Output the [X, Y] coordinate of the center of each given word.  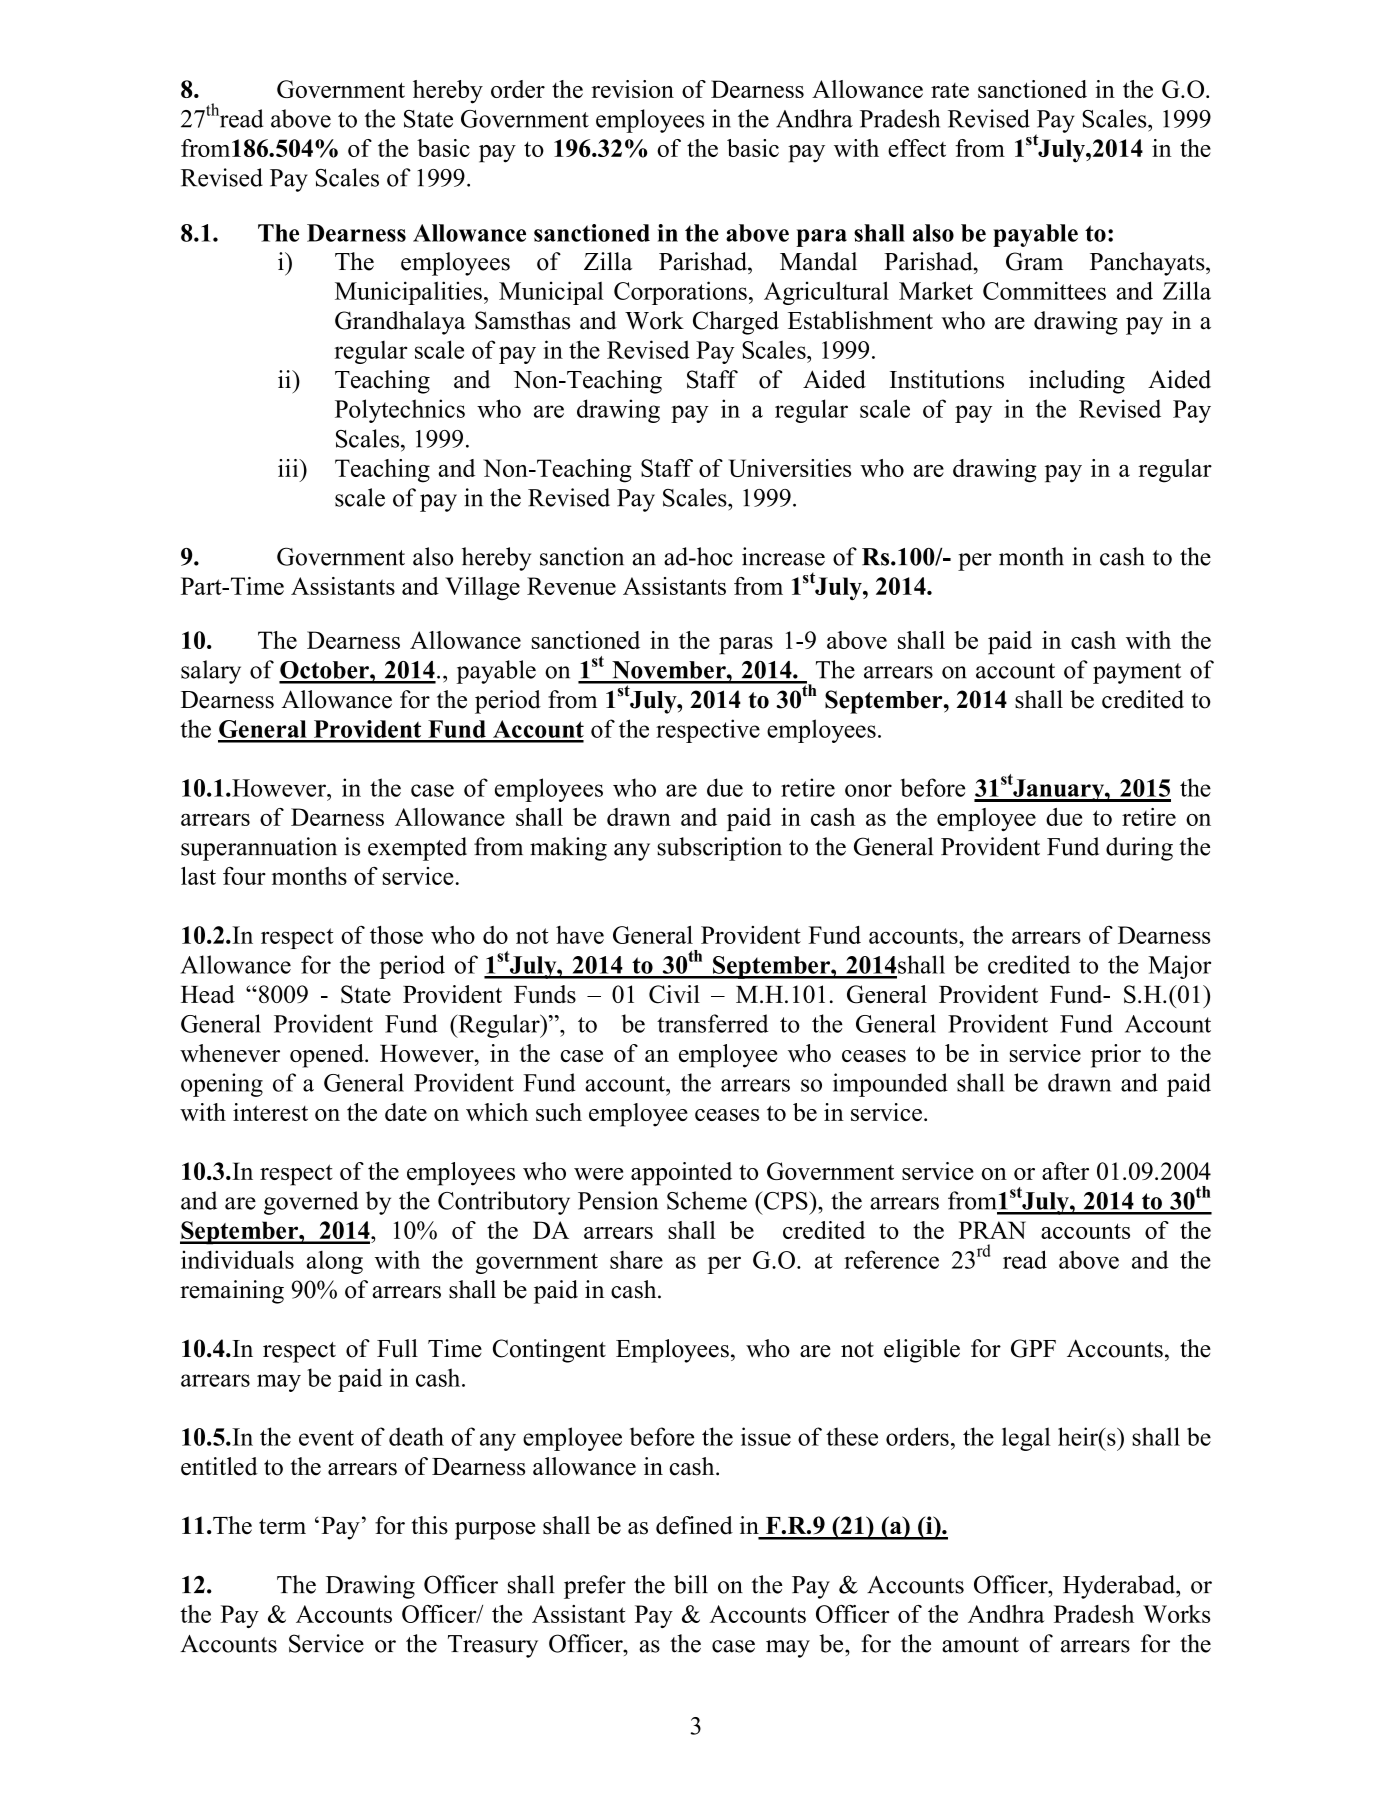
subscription [719, 849]
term [282, 1527]
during [1139, 849]
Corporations [680, 293]
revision [633, 89]
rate [950, 90]
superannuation [259, 849]
